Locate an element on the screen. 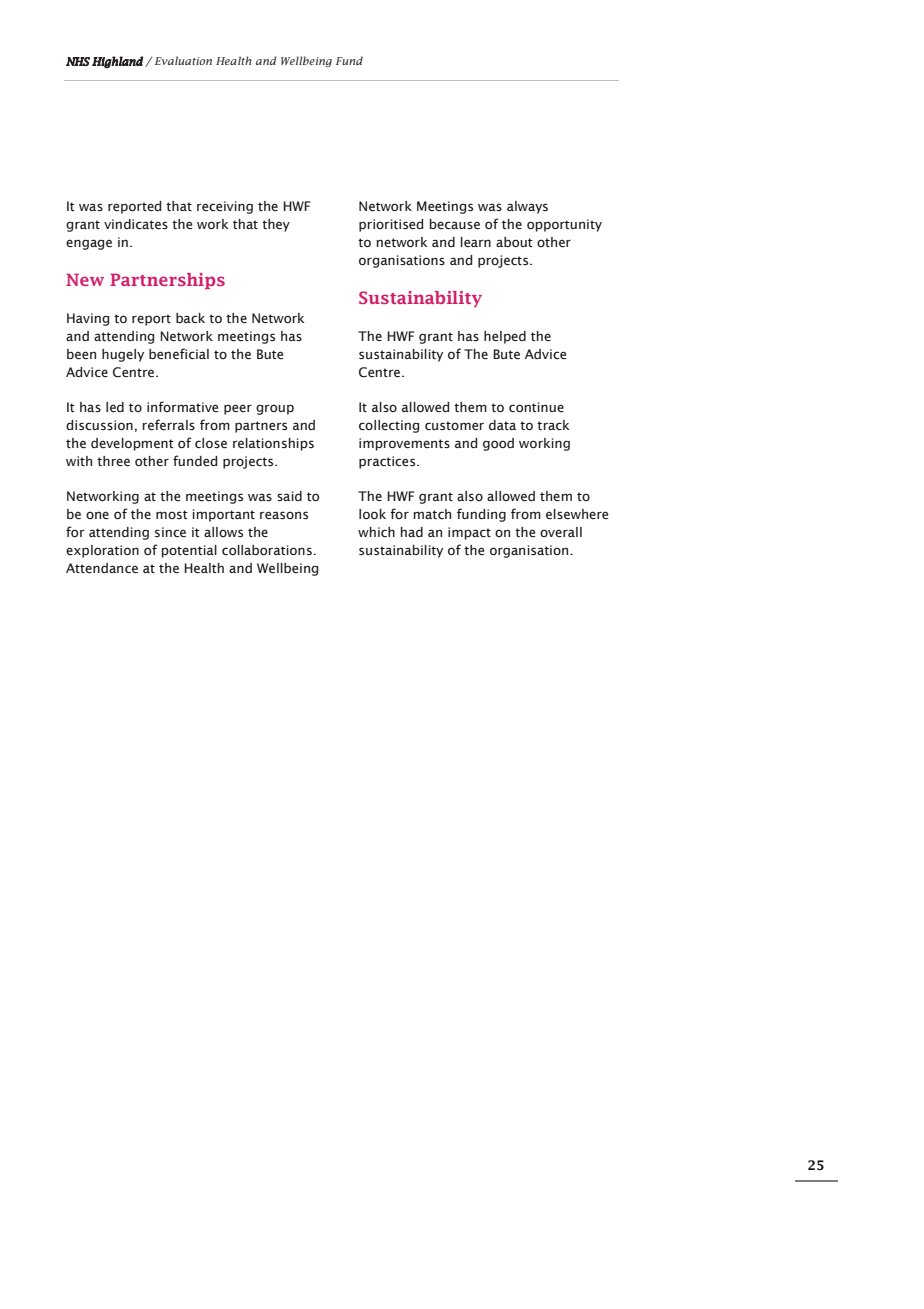  Highland is located at coordinates (117, 62).
